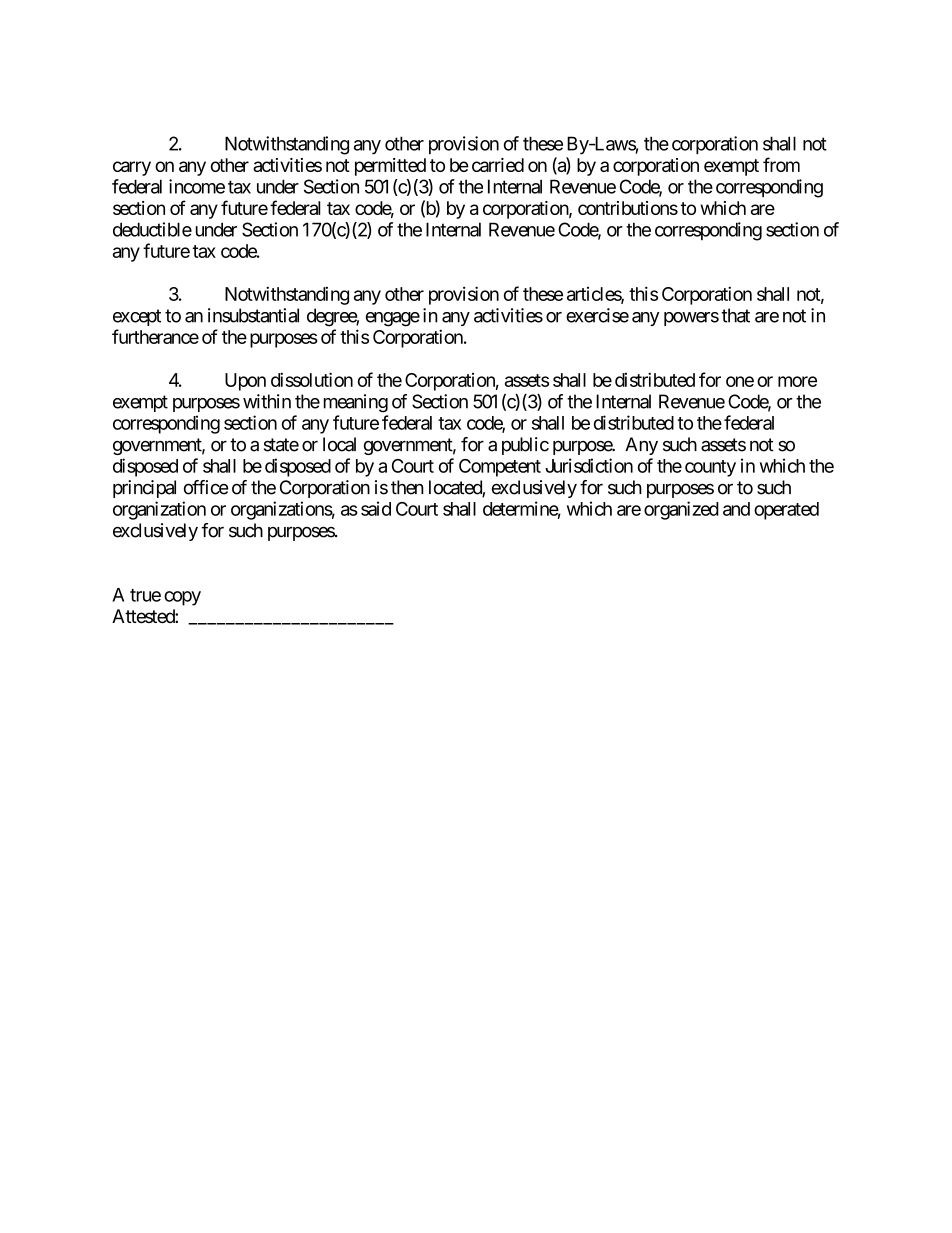 The width and height of the document is (952, 1233). Describe the element at coordinates (132, 168) in the document. I see `carry` at that location.
